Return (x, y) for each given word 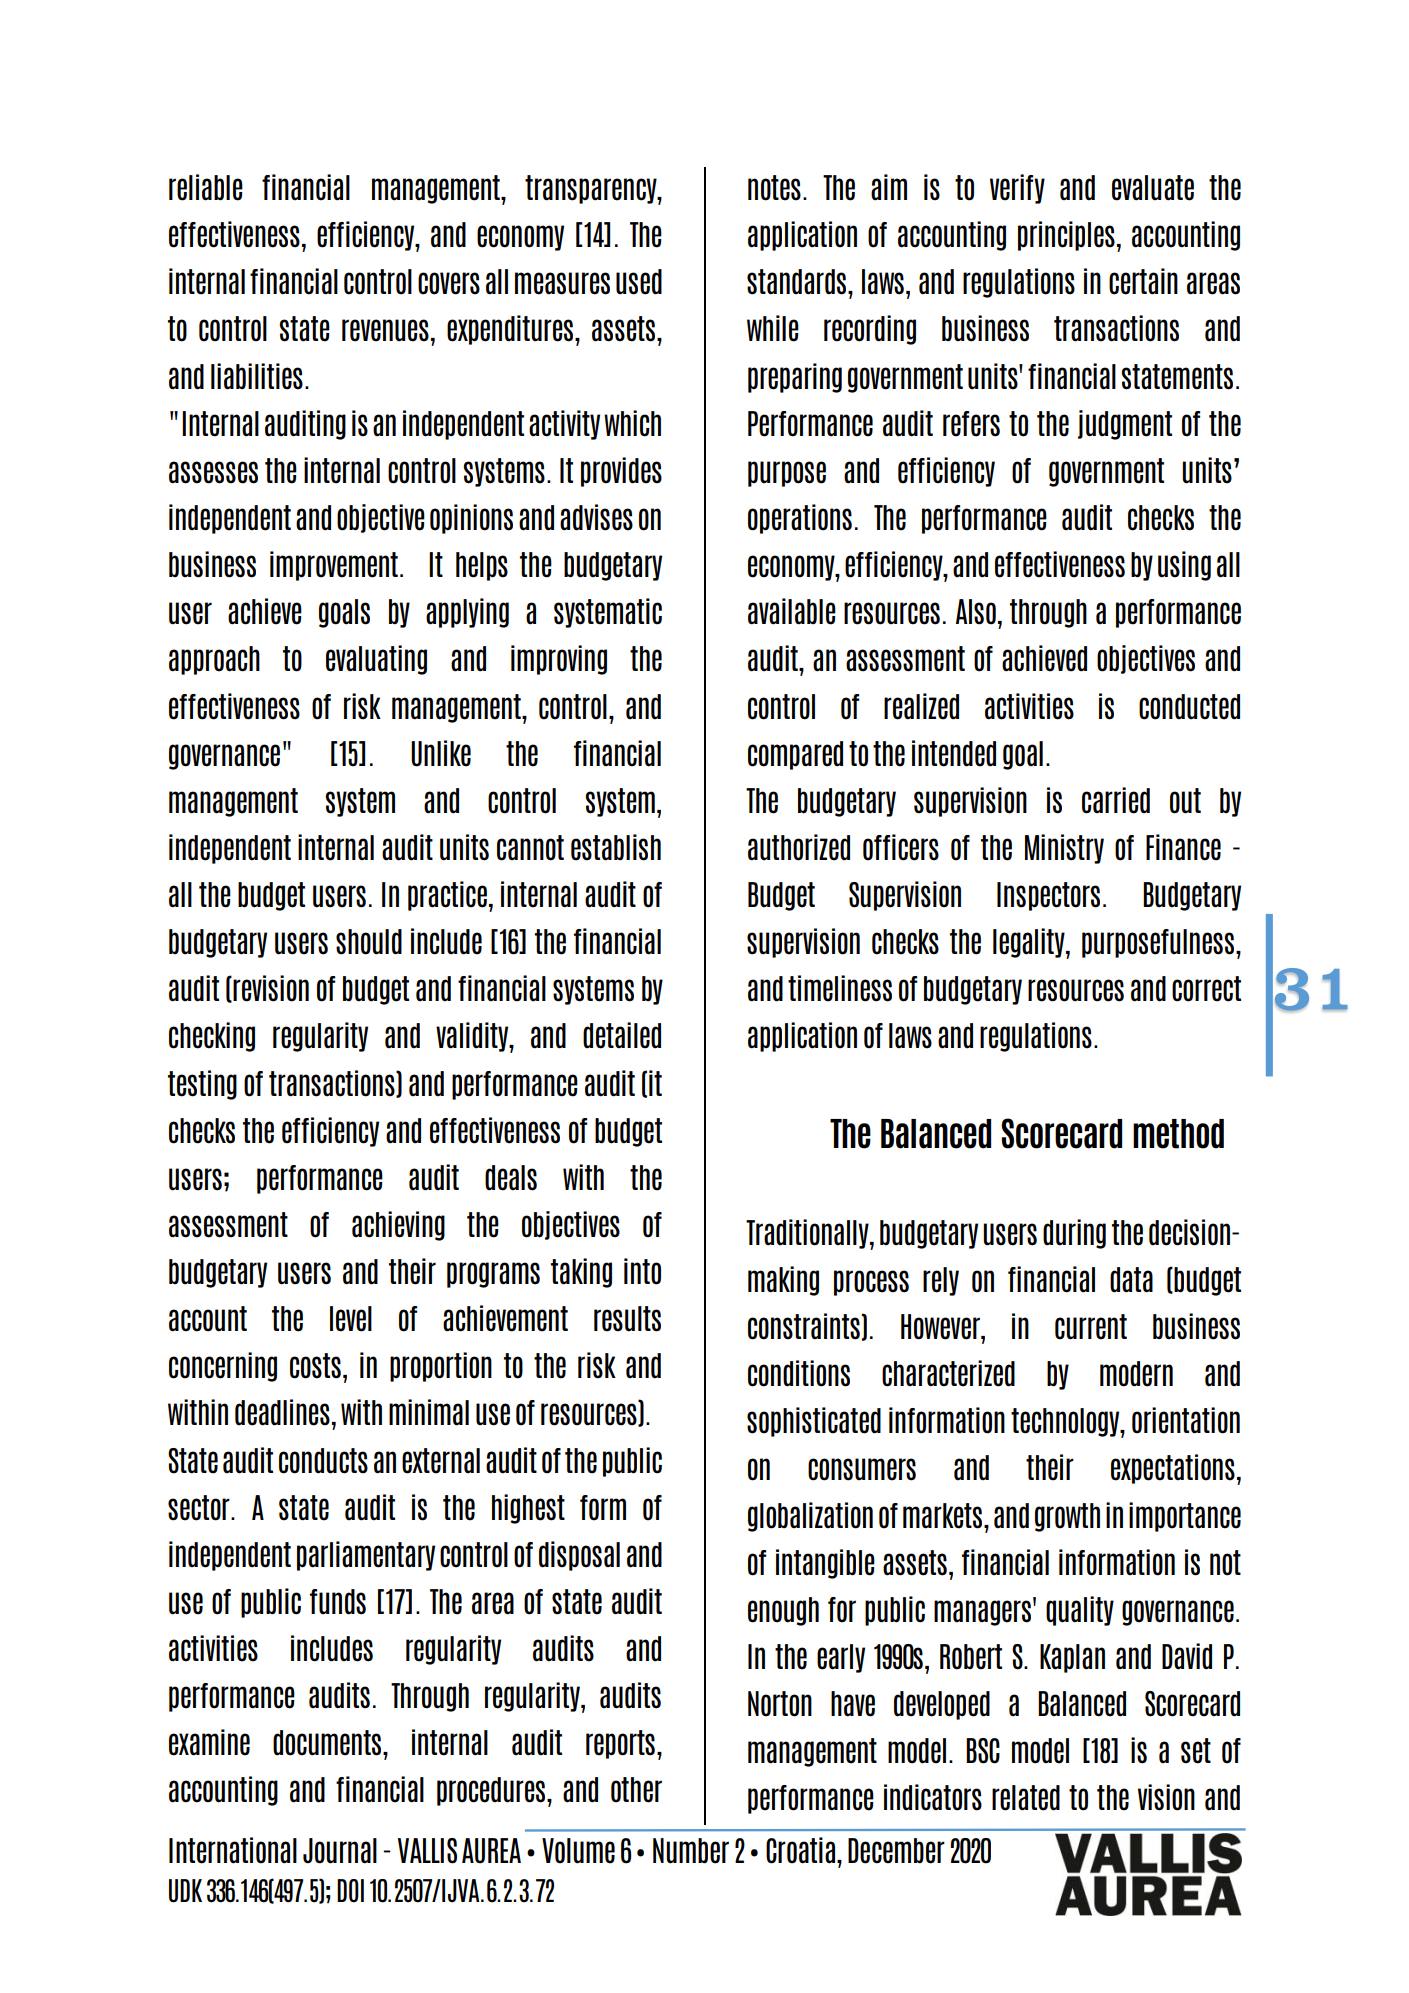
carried (1116, 800)
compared (795, 755)
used (639, 282)
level (351, 1319)
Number (691, 1851)
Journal (340, 1851)
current (1091, 1327)
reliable (206, 187)
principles (1066, 236)
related (1026, 1798)
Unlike (441, 753)
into (642, 1271)
